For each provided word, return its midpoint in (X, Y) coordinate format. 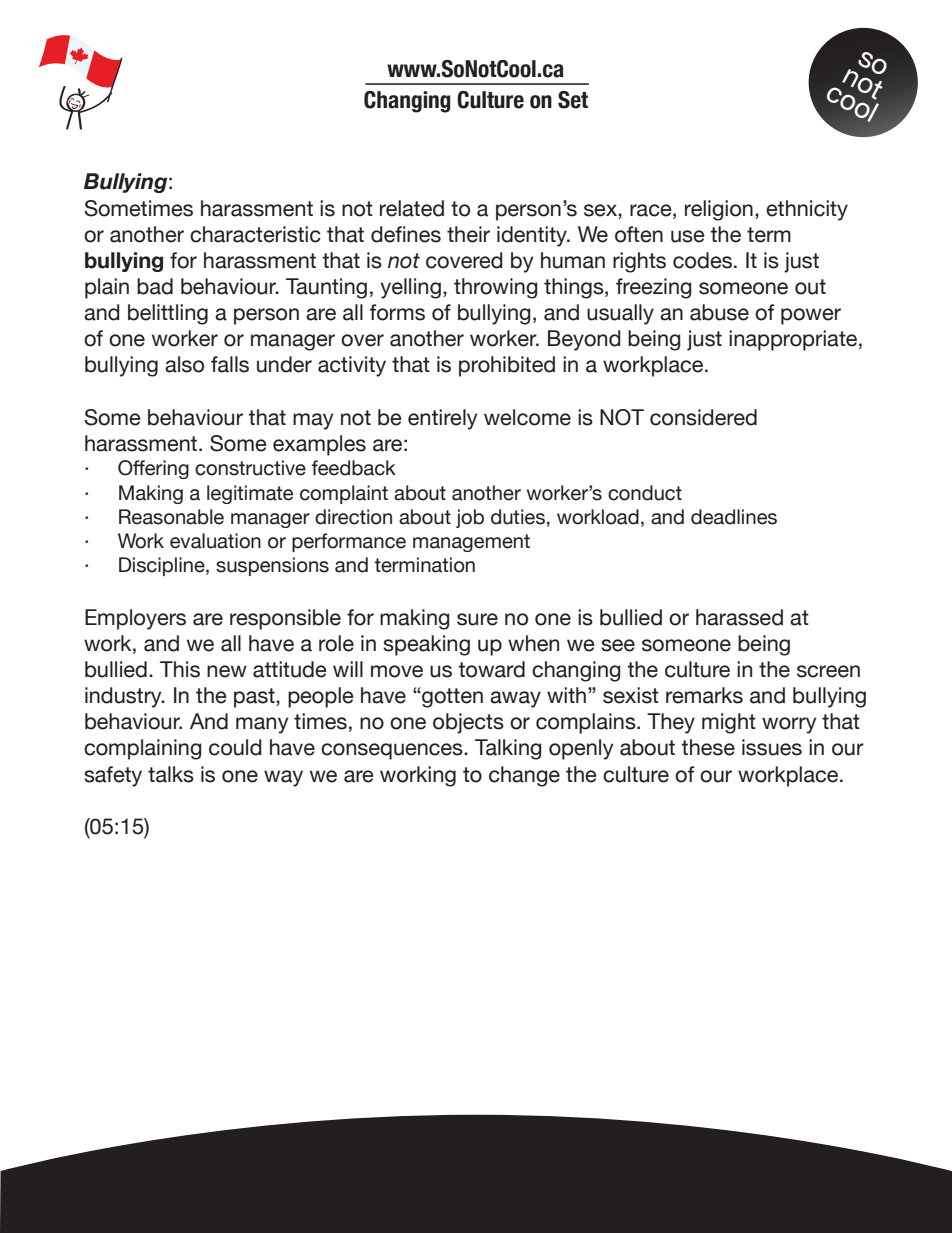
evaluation (215, 541)
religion (719, 210)
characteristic (255, 234)
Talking (508, 749)
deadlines (734, 517)
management (471, 543)
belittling (168, 314)
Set (573, 100)
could (235, 747)
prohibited (507, 366)
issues (772, 747)
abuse (719, 312)
